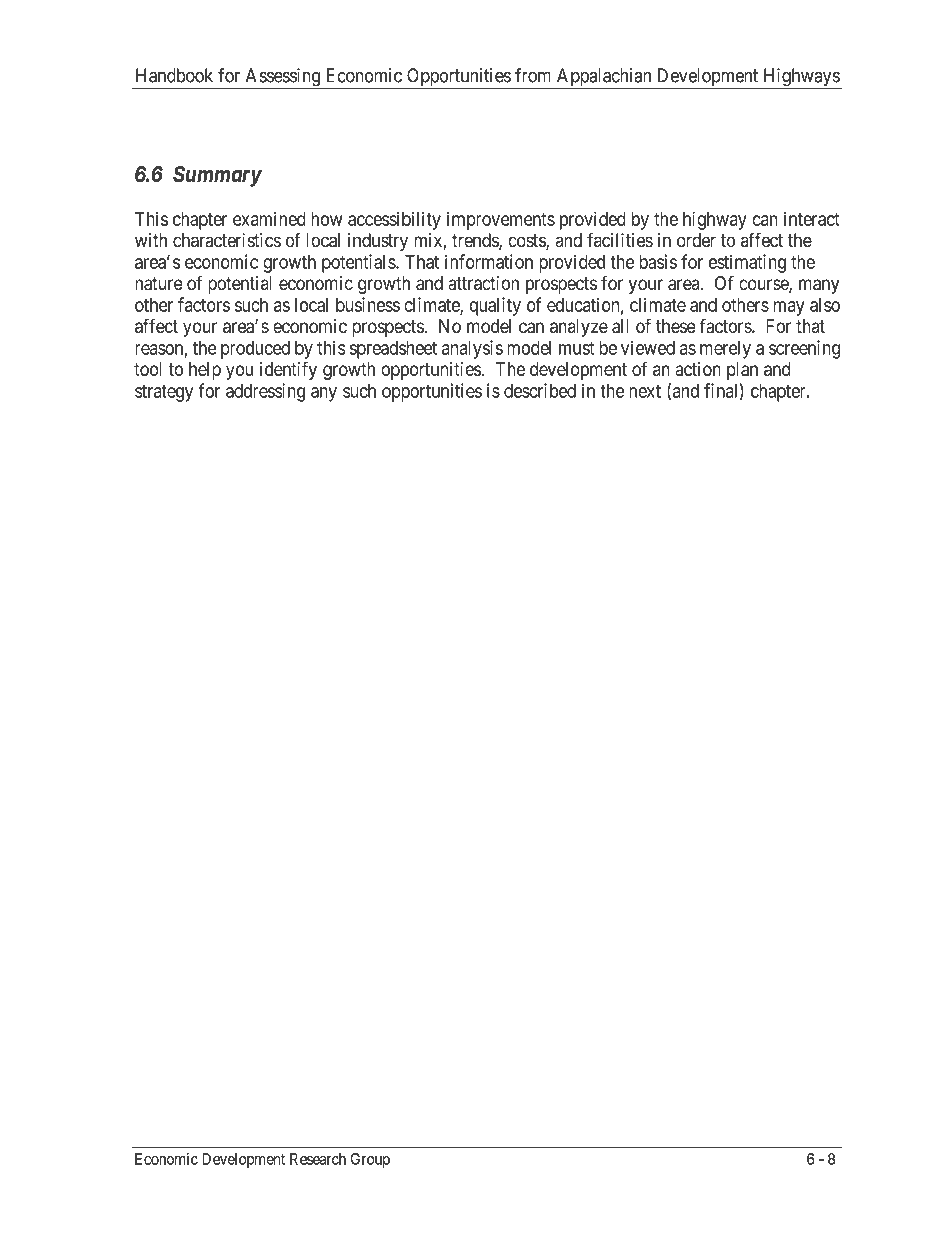  What do you see at coordinates (540, 390) in the page?
I see `described` at bounding box center [540, 390].
